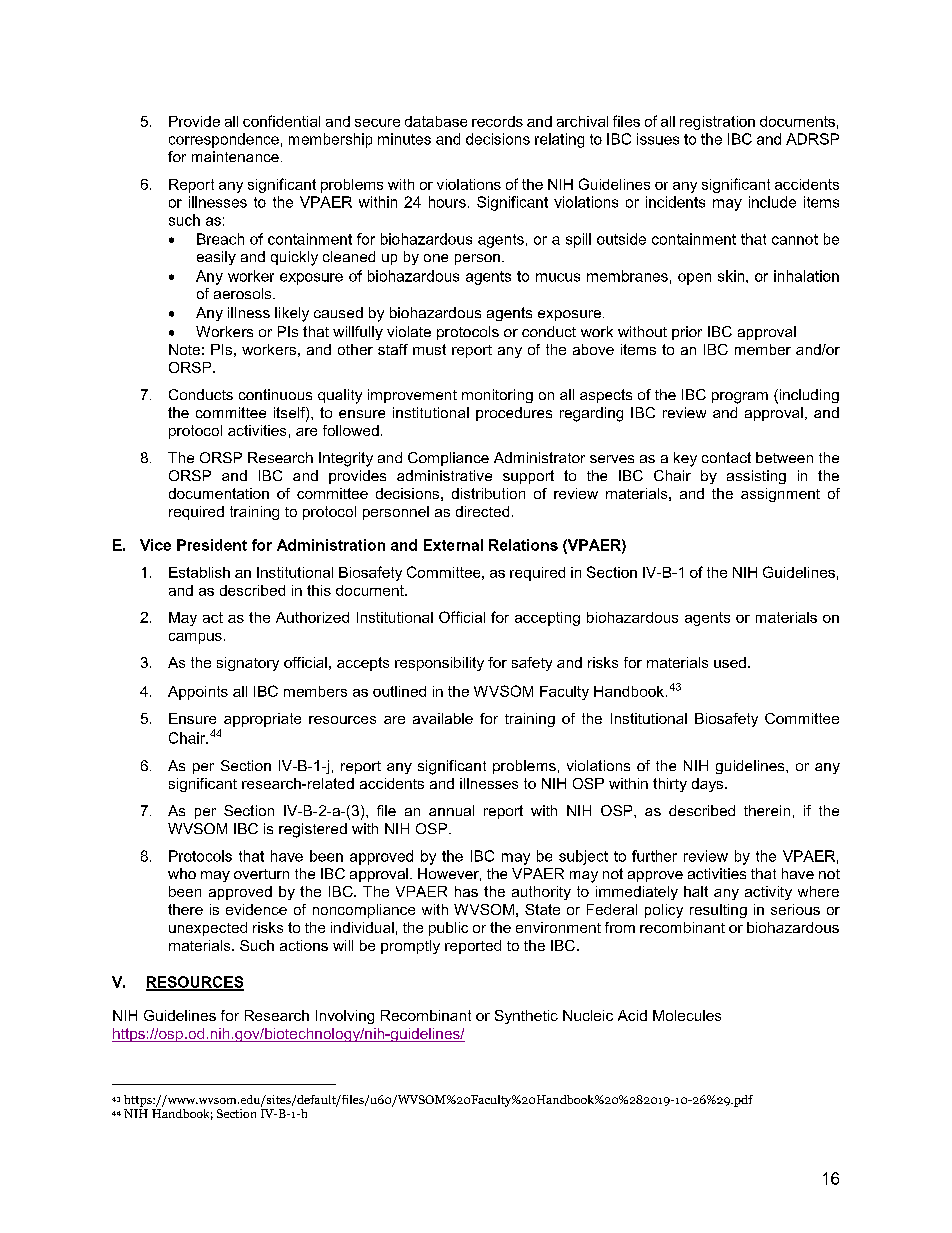 This page has height=1233, width=952. What do you see at coordinates (740, 398) in the page?
I see `program` at bounding box center [740, 398].
